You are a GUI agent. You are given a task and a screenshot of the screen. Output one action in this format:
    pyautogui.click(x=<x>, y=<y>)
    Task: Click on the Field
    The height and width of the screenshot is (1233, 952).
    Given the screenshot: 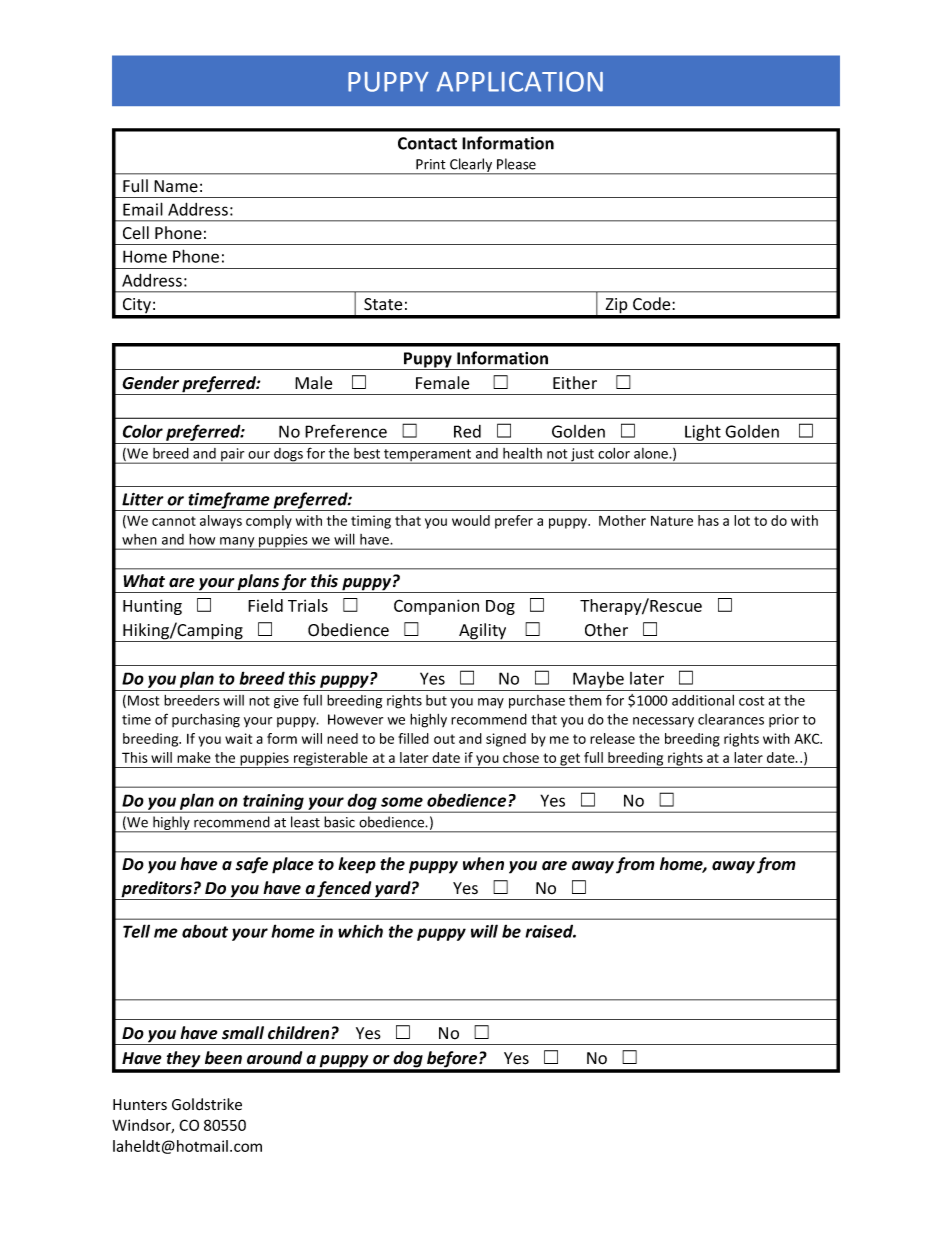 What is the action you would take?
    pyautogui.click(x=265, y=605)
